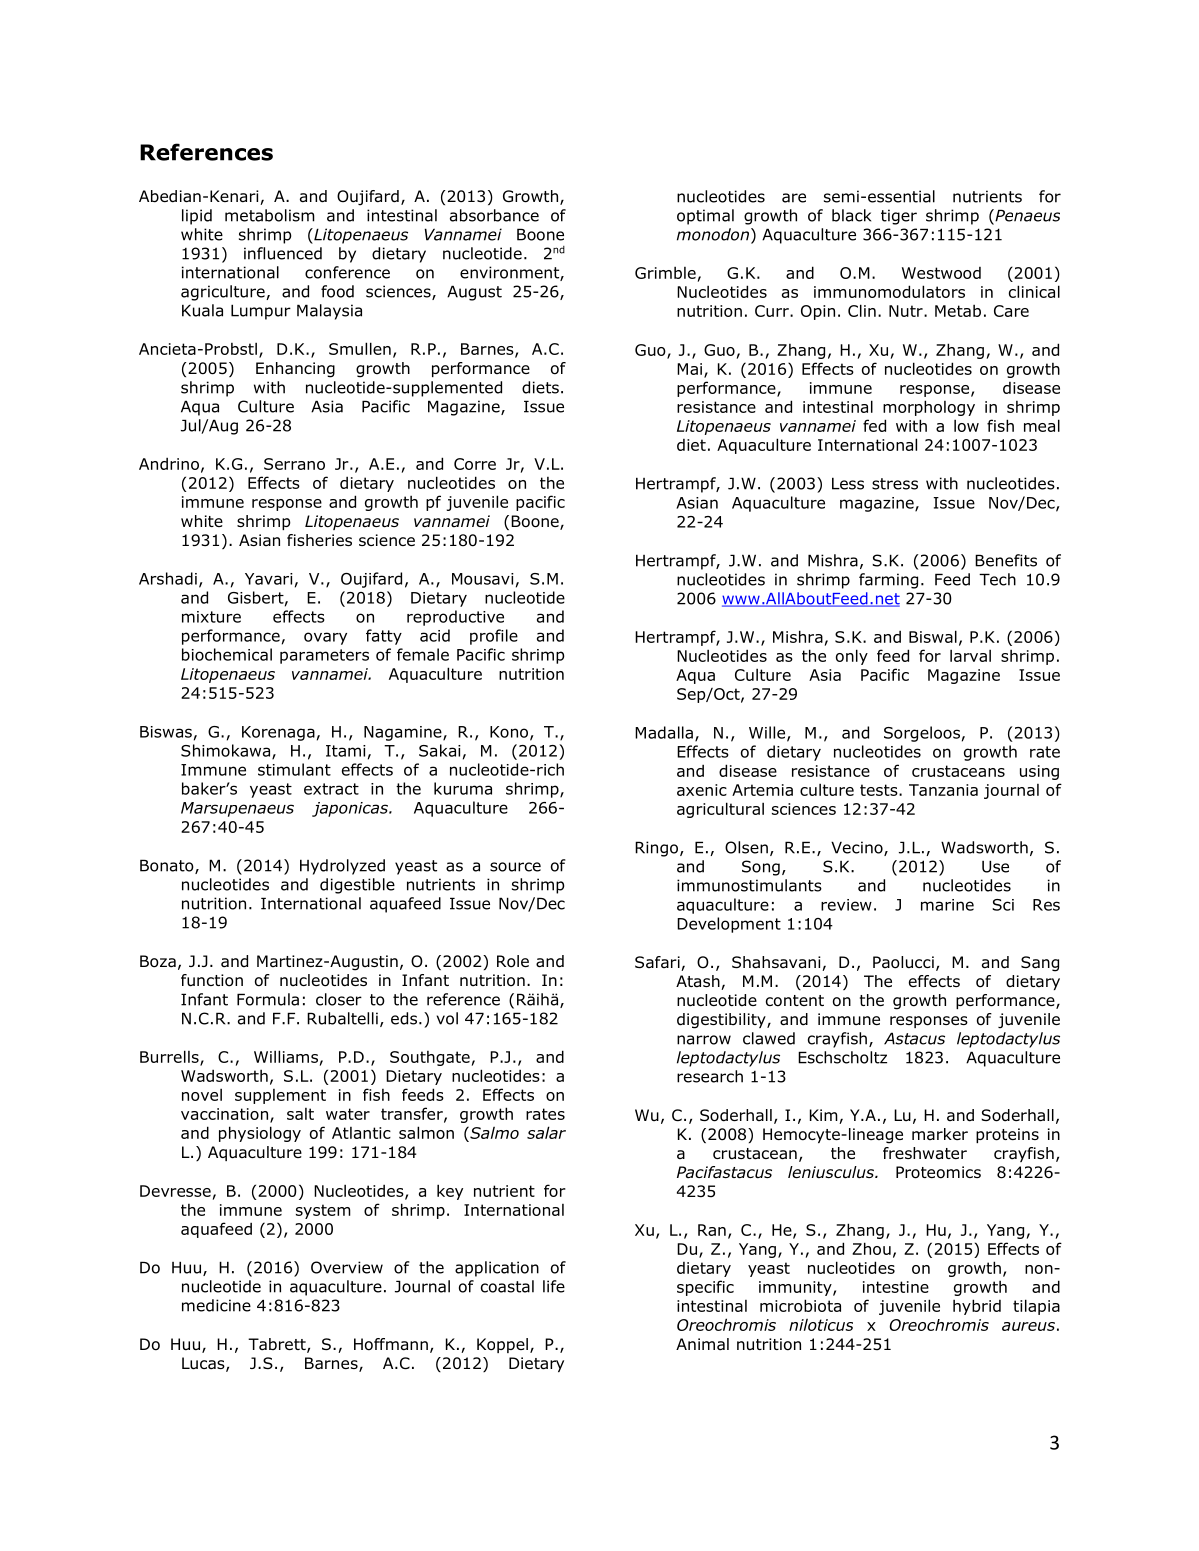  I want to click on narrow, so click(704, 1040).
